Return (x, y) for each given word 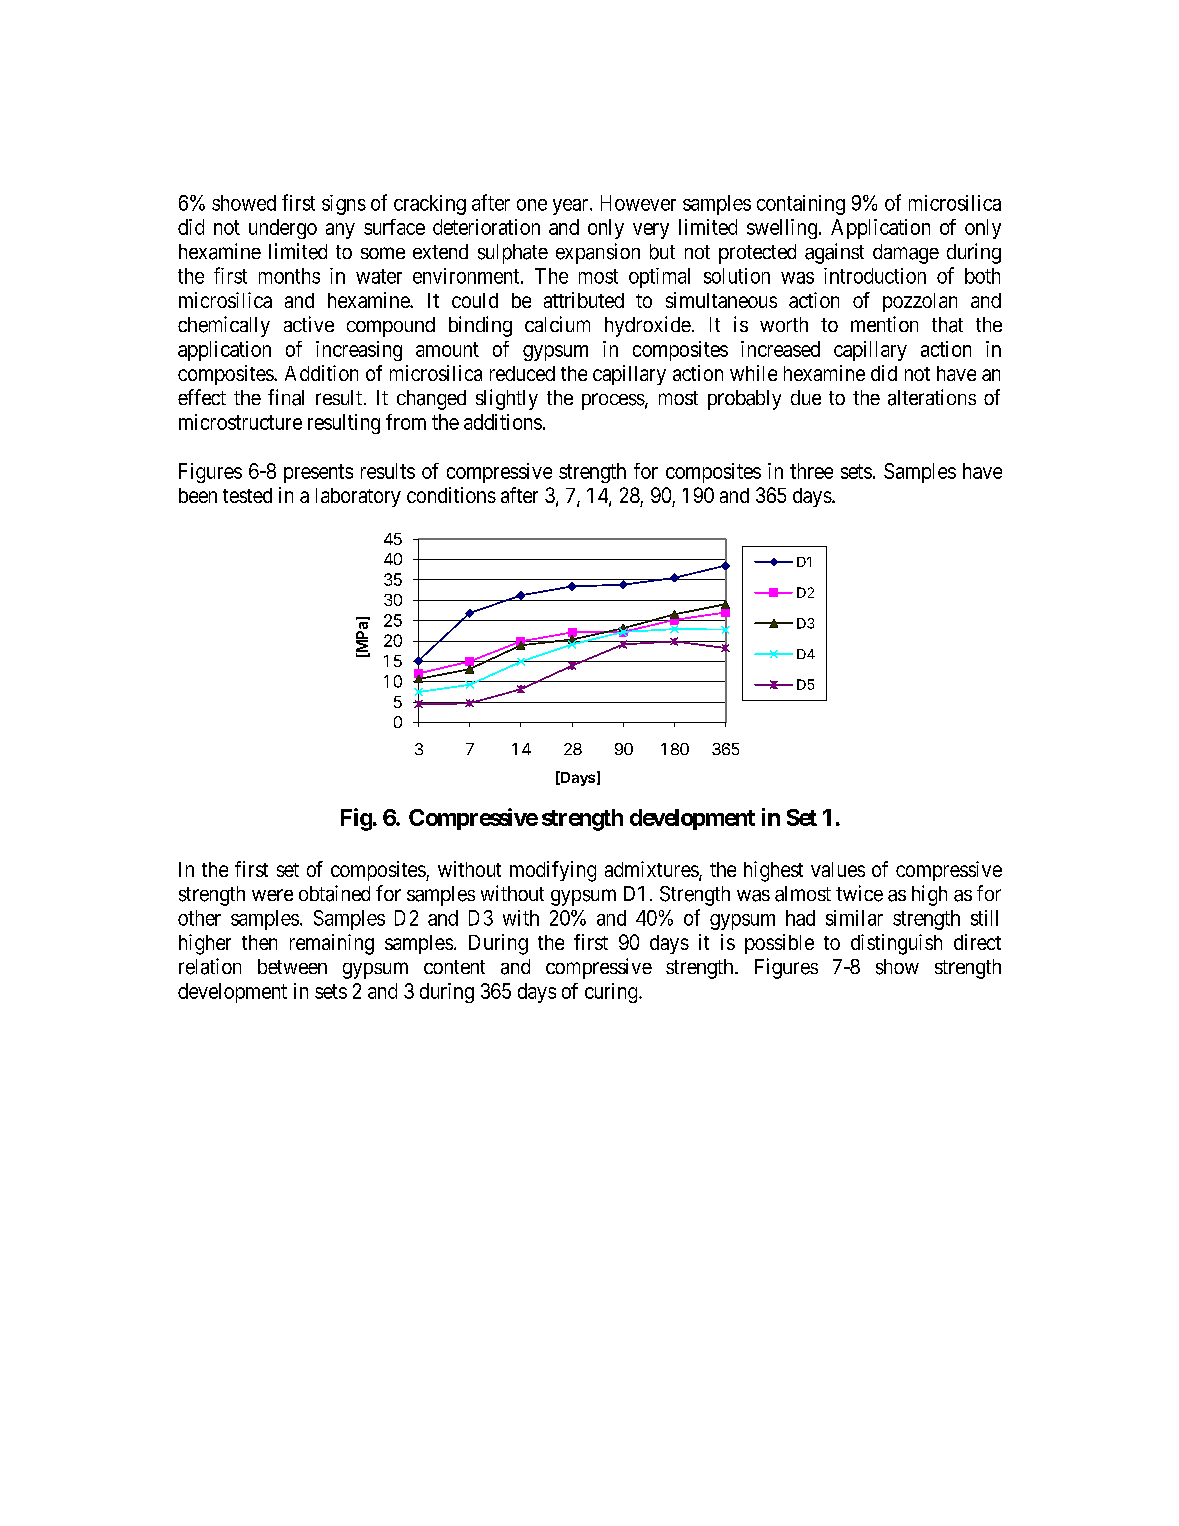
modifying (553, 871)
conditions (451, 495)
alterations (932, 397)
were (272, 895)
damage (906, 254)
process (613, 401)
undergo (283, 229)
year (572, 207)
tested (247, 495)
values (838, 869)
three (811, 471)
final (286, 397)
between (292, 966)
